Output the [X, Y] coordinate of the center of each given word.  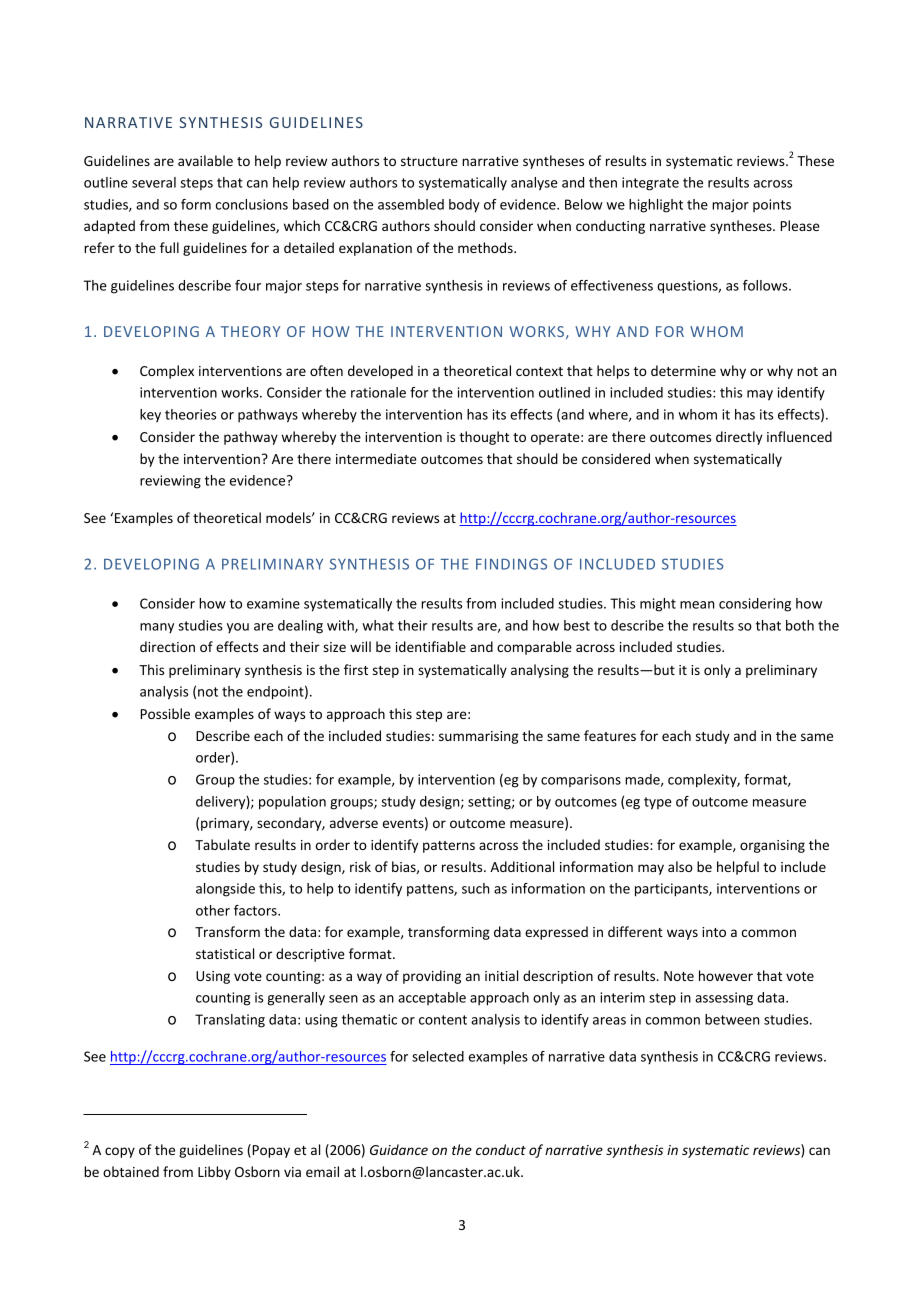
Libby [214, 1173]
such [475, 888]
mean [697, 605]
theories [190, 414]
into [714, 932]
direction [167, 646]
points [772, 205]
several [154, 182]
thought [484, 438]
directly [739, 438]
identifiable [431, 646]
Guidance [399, 1149]
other [213, 910]
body [464, 206]
